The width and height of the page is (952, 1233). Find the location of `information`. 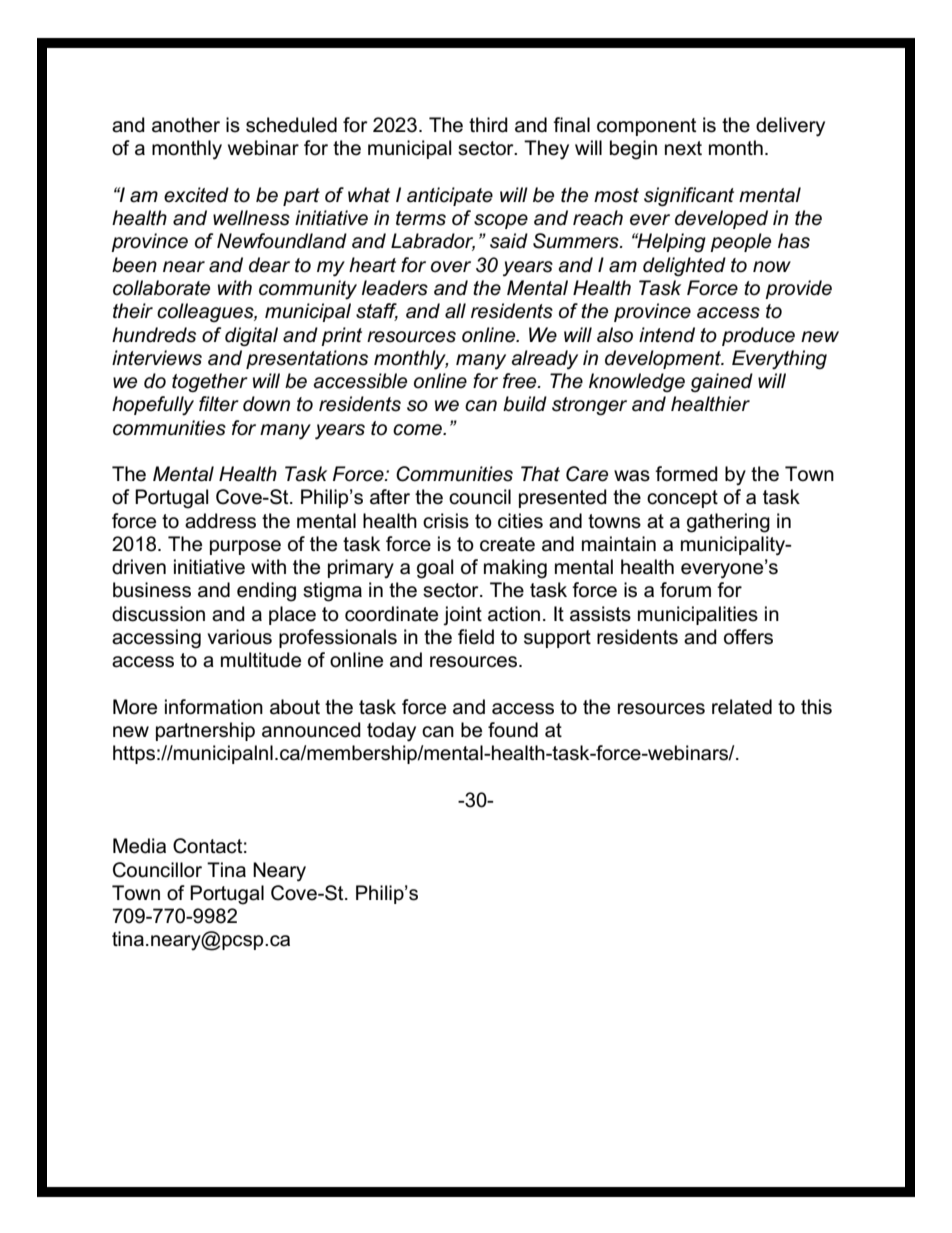

information is located at coordinates (214, 707).
